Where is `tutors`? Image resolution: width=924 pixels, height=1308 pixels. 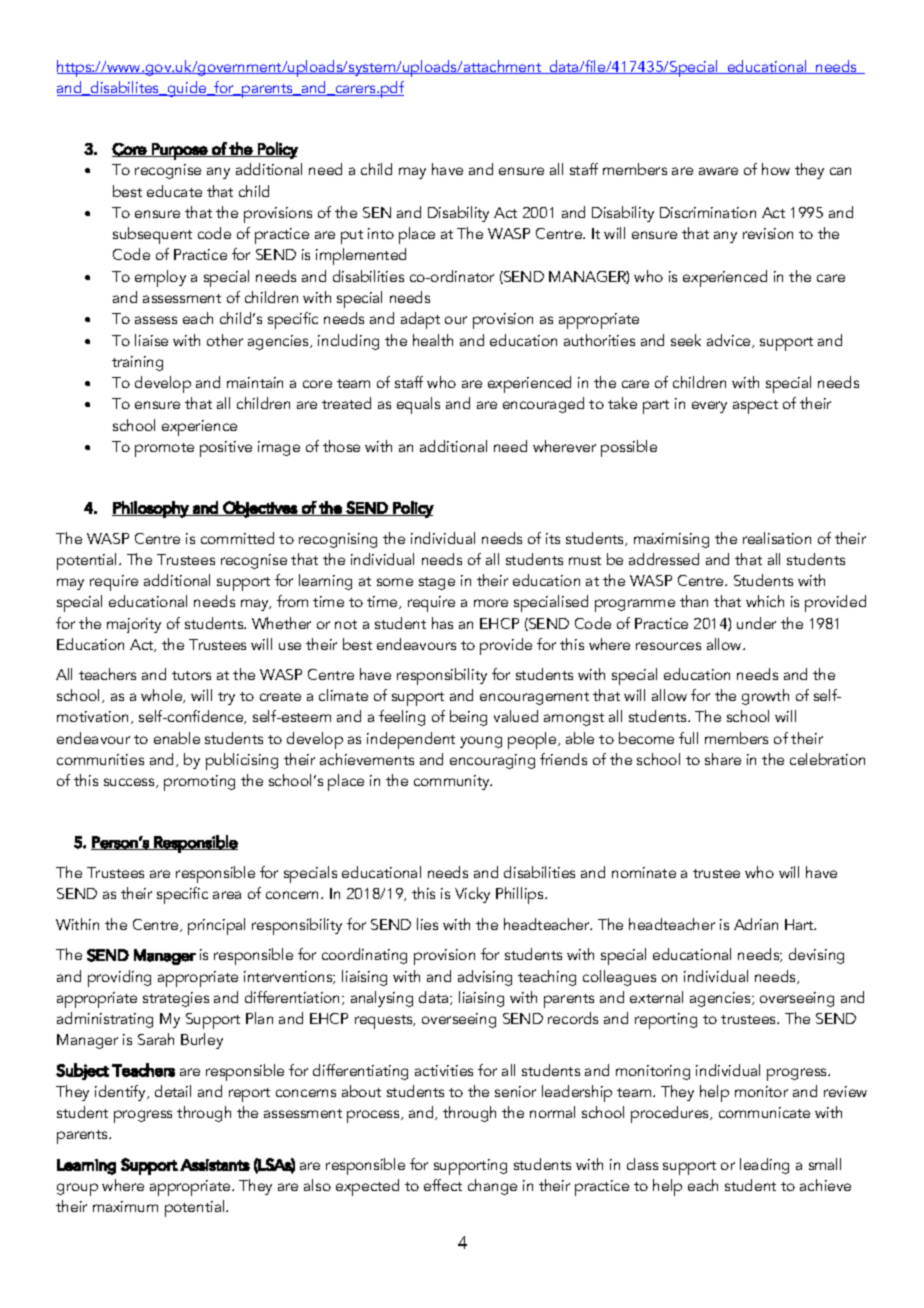
tutors is located at coordinates (191, 675).
